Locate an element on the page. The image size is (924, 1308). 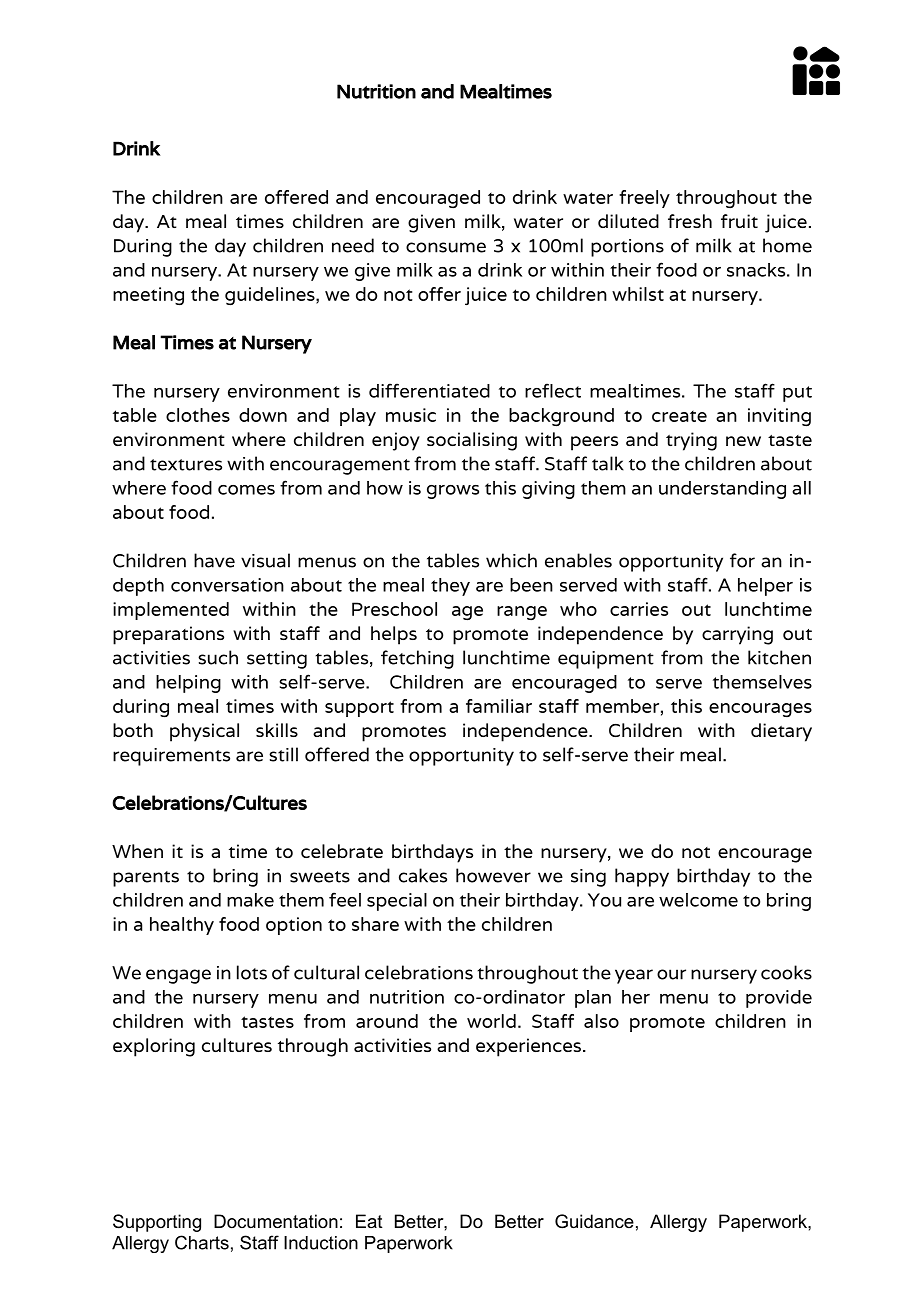
they is located at coordinates (450, 587).
